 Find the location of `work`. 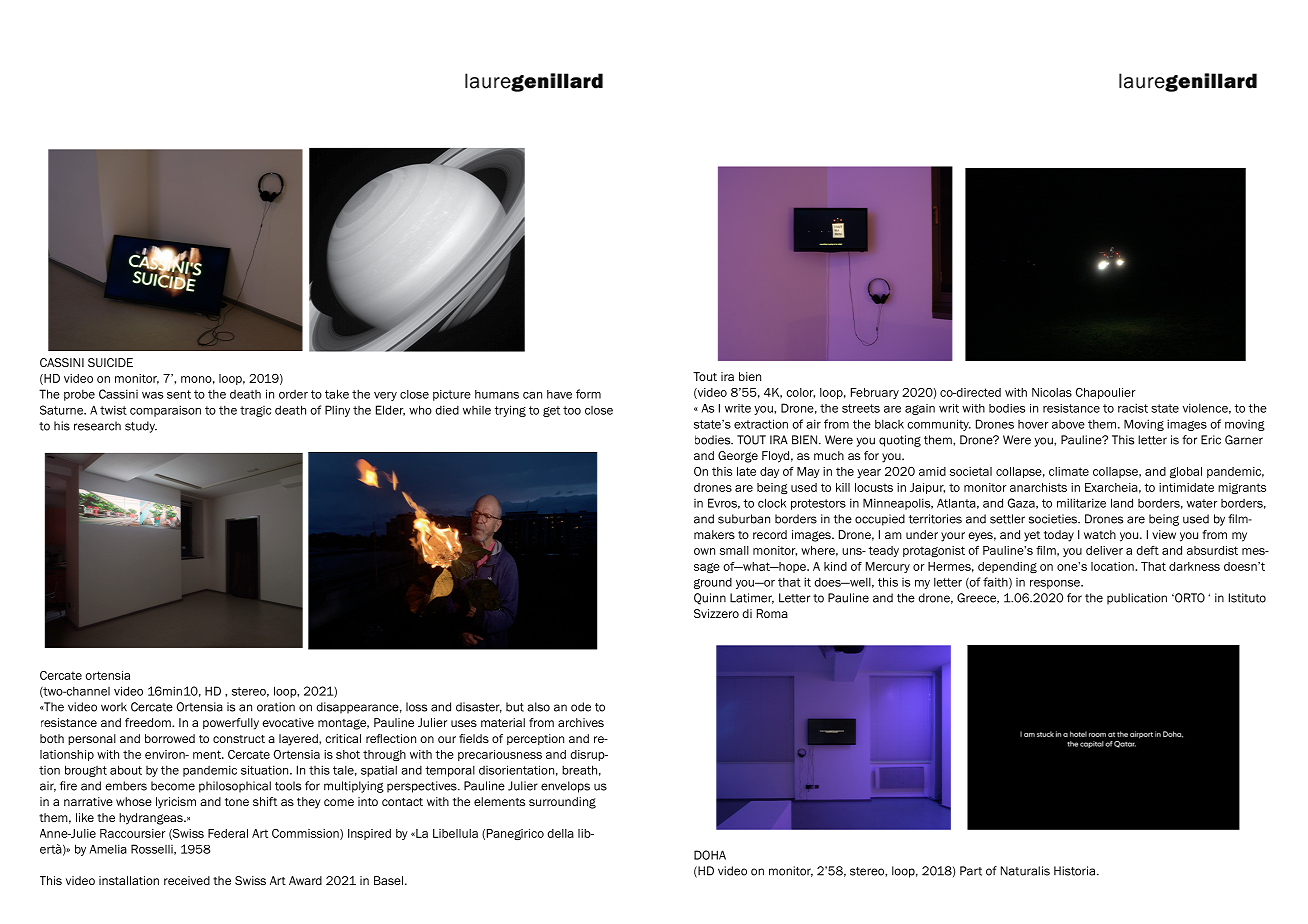

work is located at coordinates (114, 707).
